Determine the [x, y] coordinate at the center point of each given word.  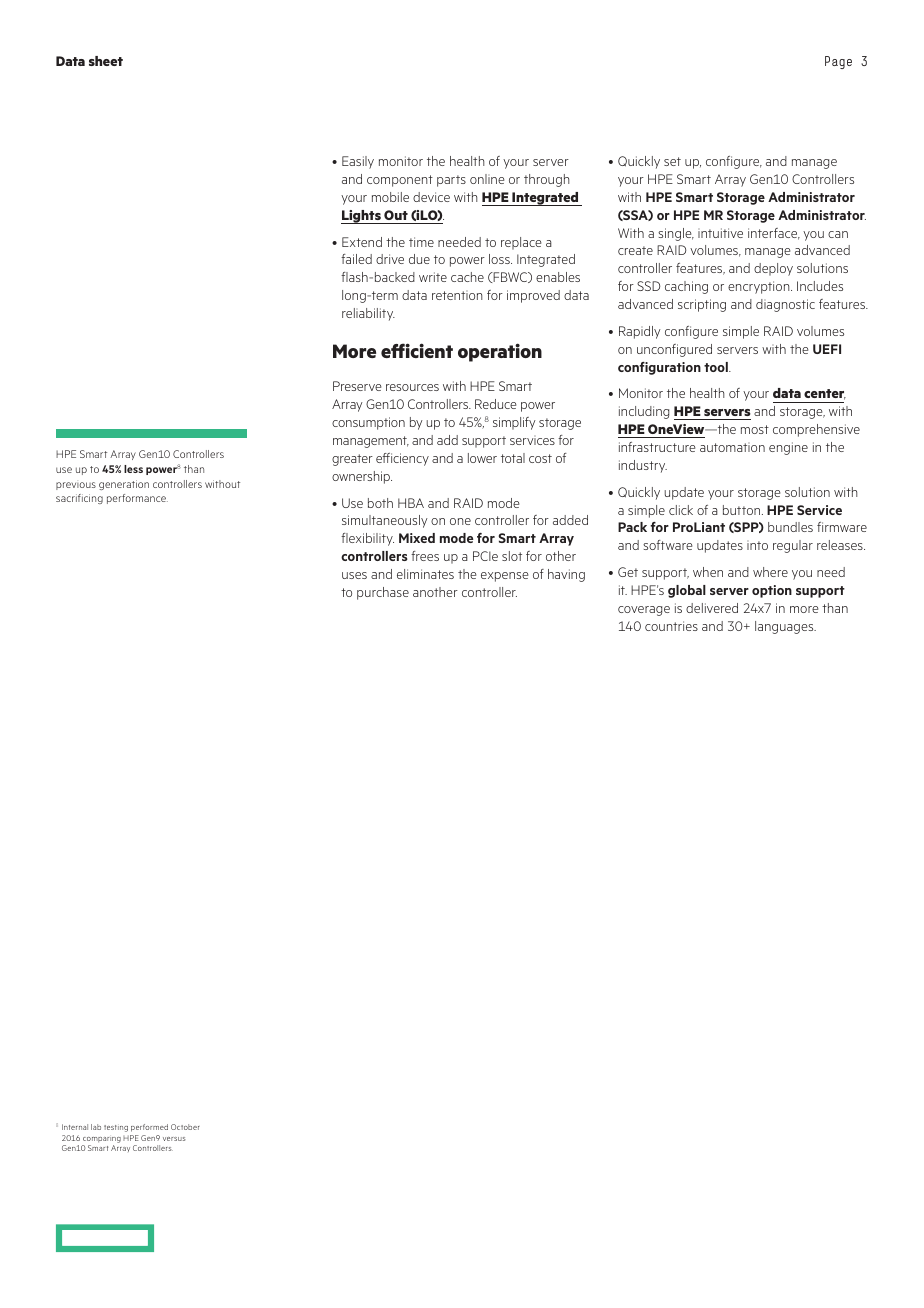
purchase [383, 593]
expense [504, 577]
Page [838, 62]
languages [785, 627]
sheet [106, 61]
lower [482, 458]
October [185, 1127]
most [755, 429]
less [133, 469]
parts [451, 181]
